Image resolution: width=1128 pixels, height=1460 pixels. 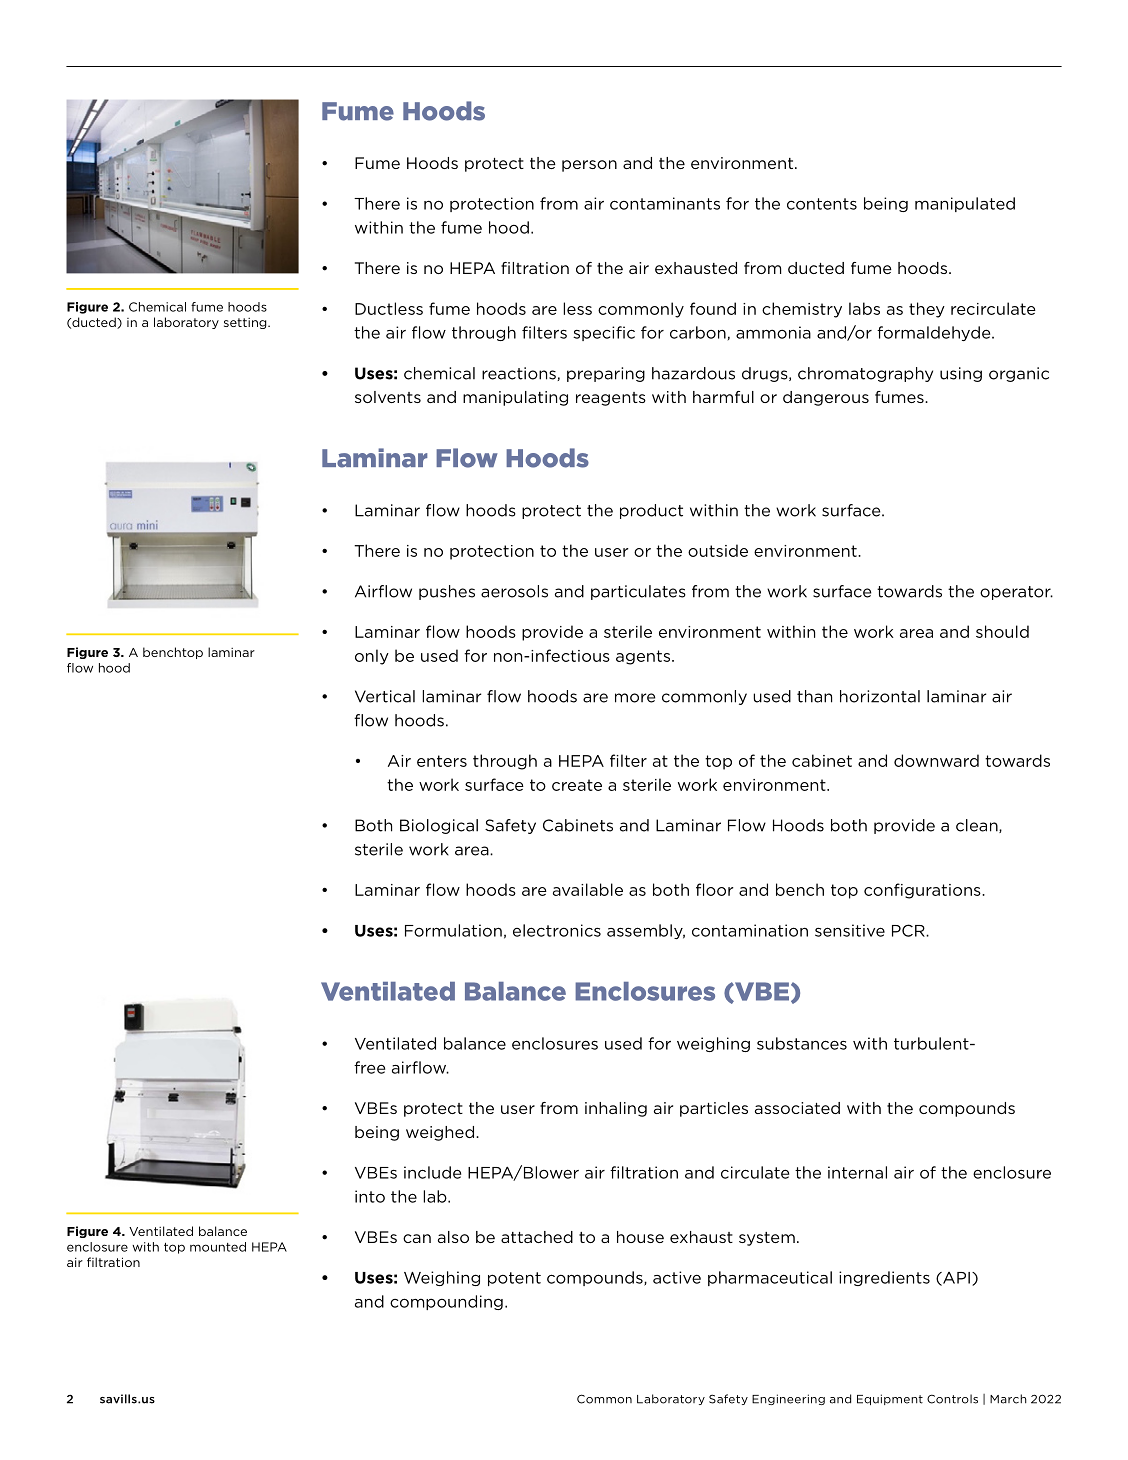 What do you see at coordinates (616, 1109) in the screenshot?
I see `inhaling` at bounding box center [616, 1109].
